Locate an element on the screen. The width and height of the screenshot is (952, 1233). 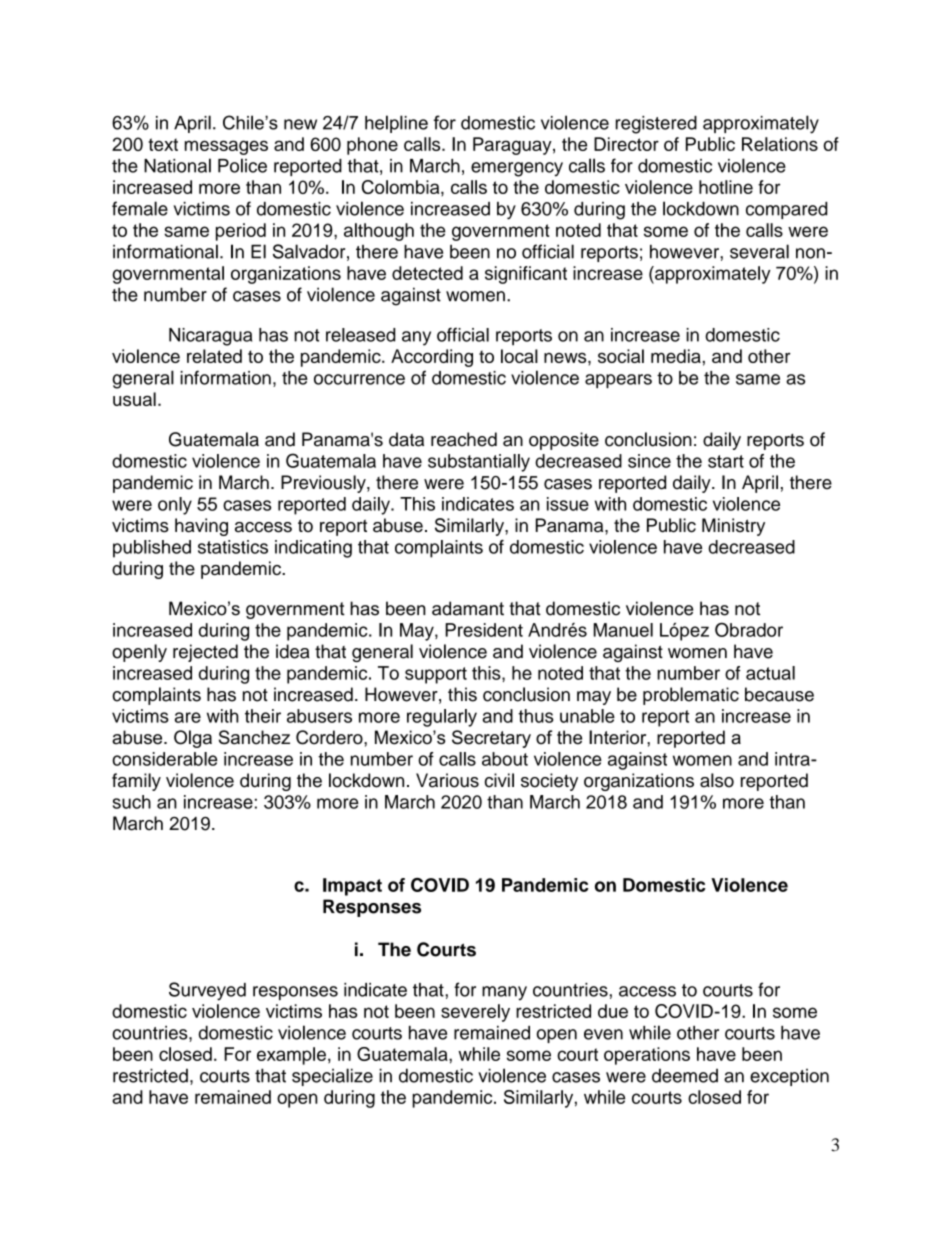
Secretary is located at coordinates (491, 739).
